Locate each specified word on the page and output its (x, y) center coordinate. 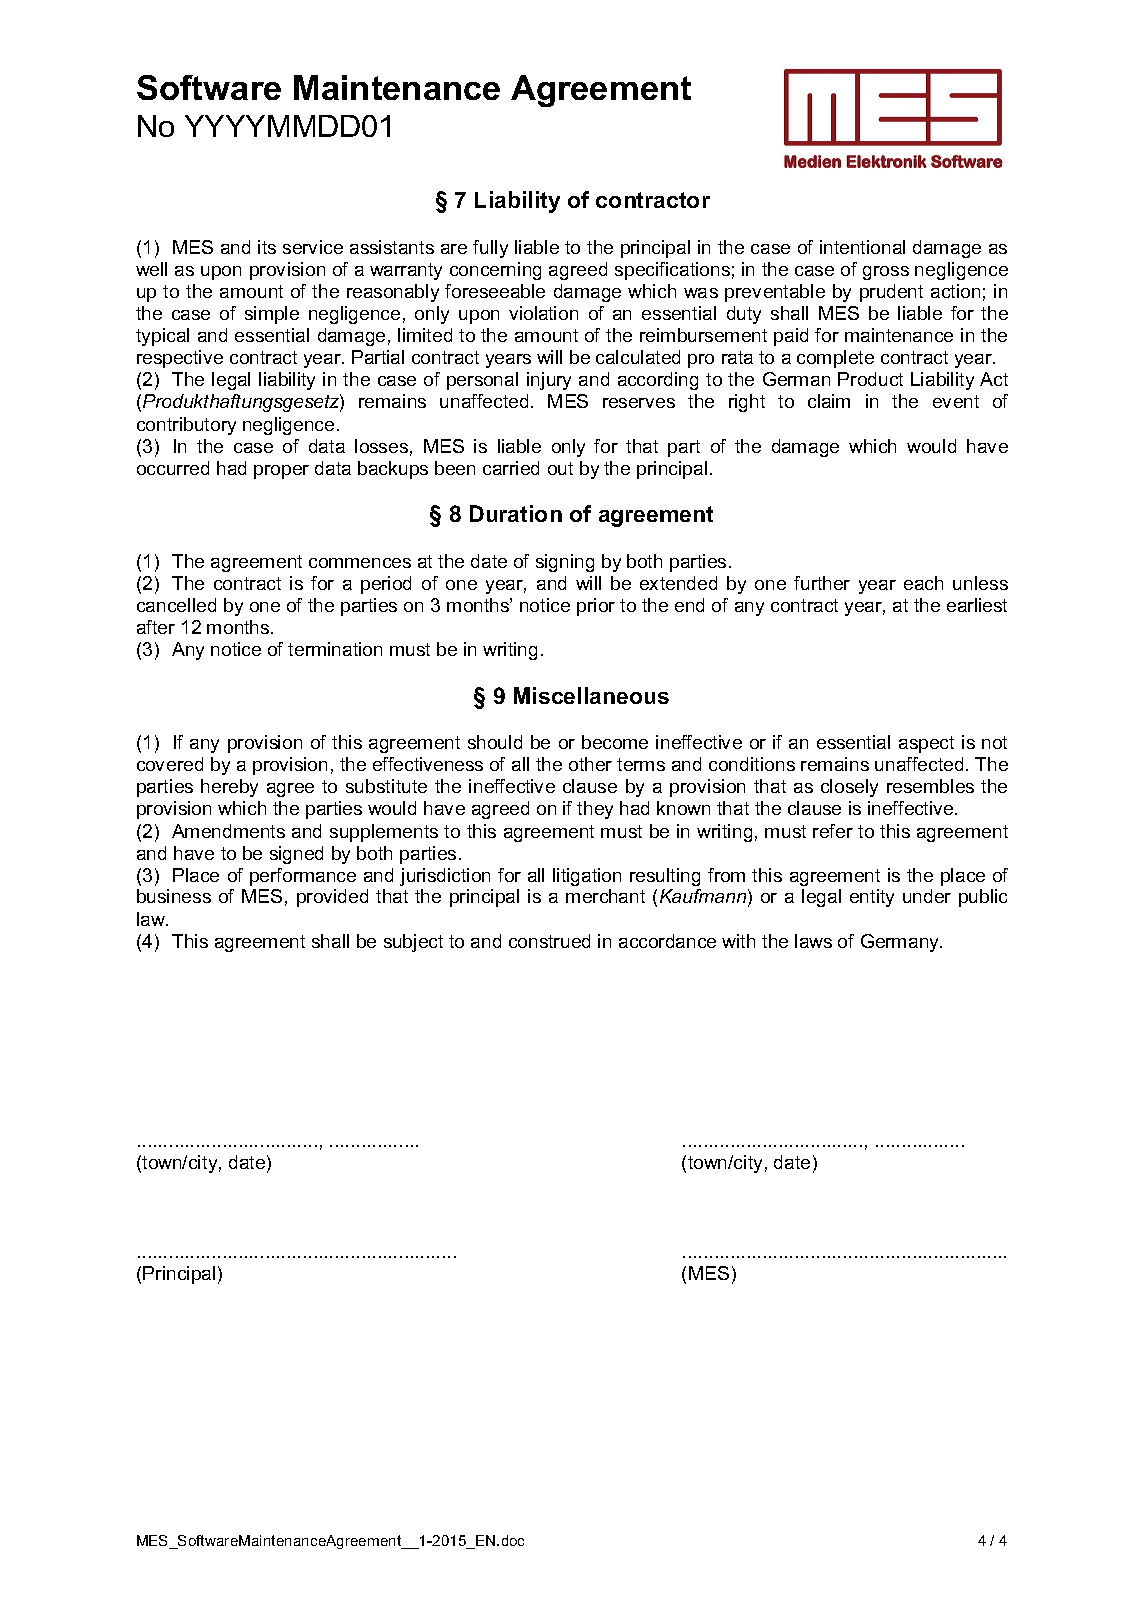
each (923, 583)
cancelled (176, 605)
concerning (495, 271)
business (174, 896)
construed (549, 941)
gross (886, 273)
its (267, 247)
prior (596, 607)
